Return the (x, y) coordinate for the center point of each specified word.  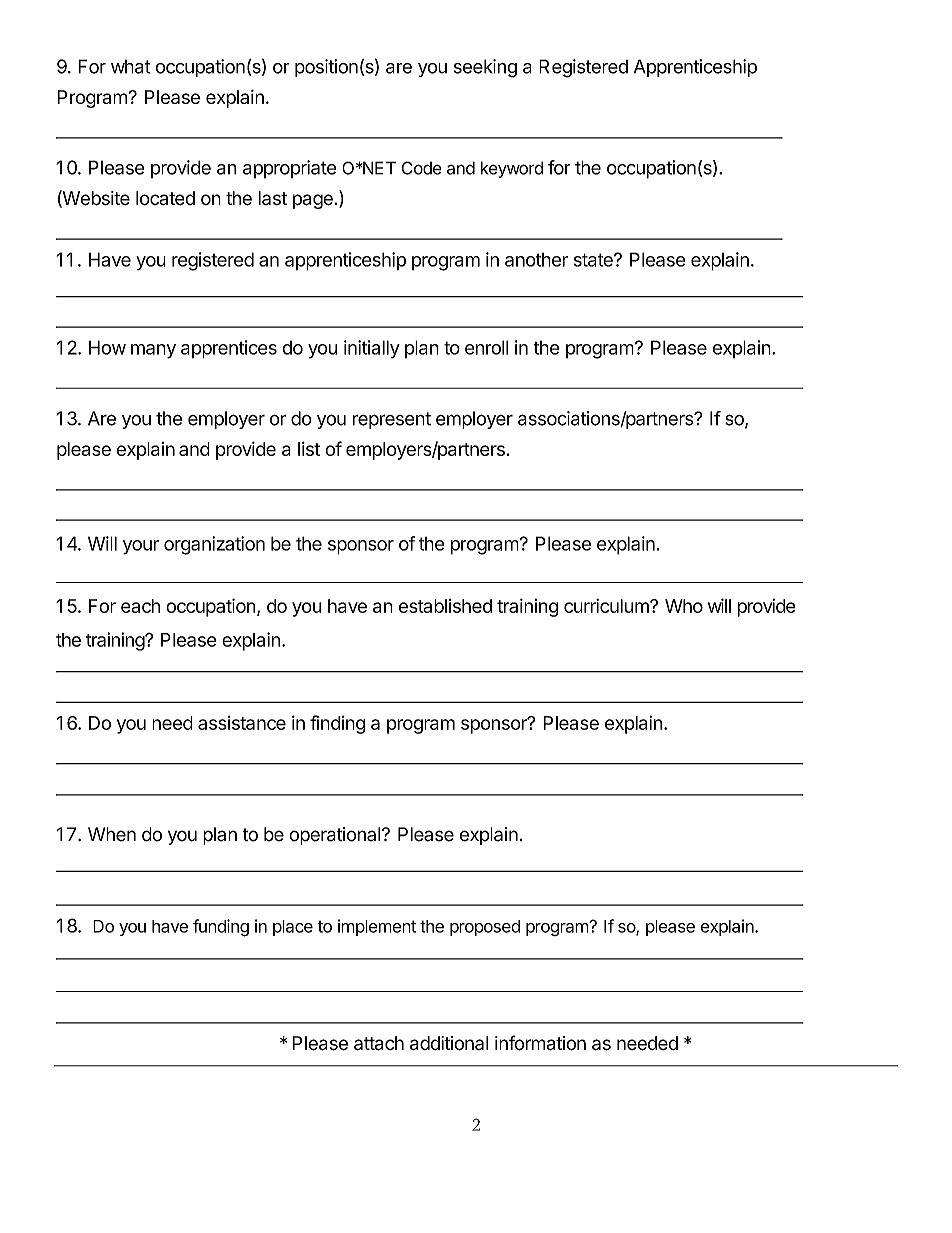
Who (684, 606)
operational (335, 836)
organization (214, 545)
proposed (485, 928)
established (445, 606)
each (140, 606)
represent (392, 420)
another (536, 260)
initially (372, 349)
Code (421, 168)
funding (221, 928)
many (153, 351)
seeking (485, 68)
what (131, 67)
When (112, 834)
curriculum (607, 605)
